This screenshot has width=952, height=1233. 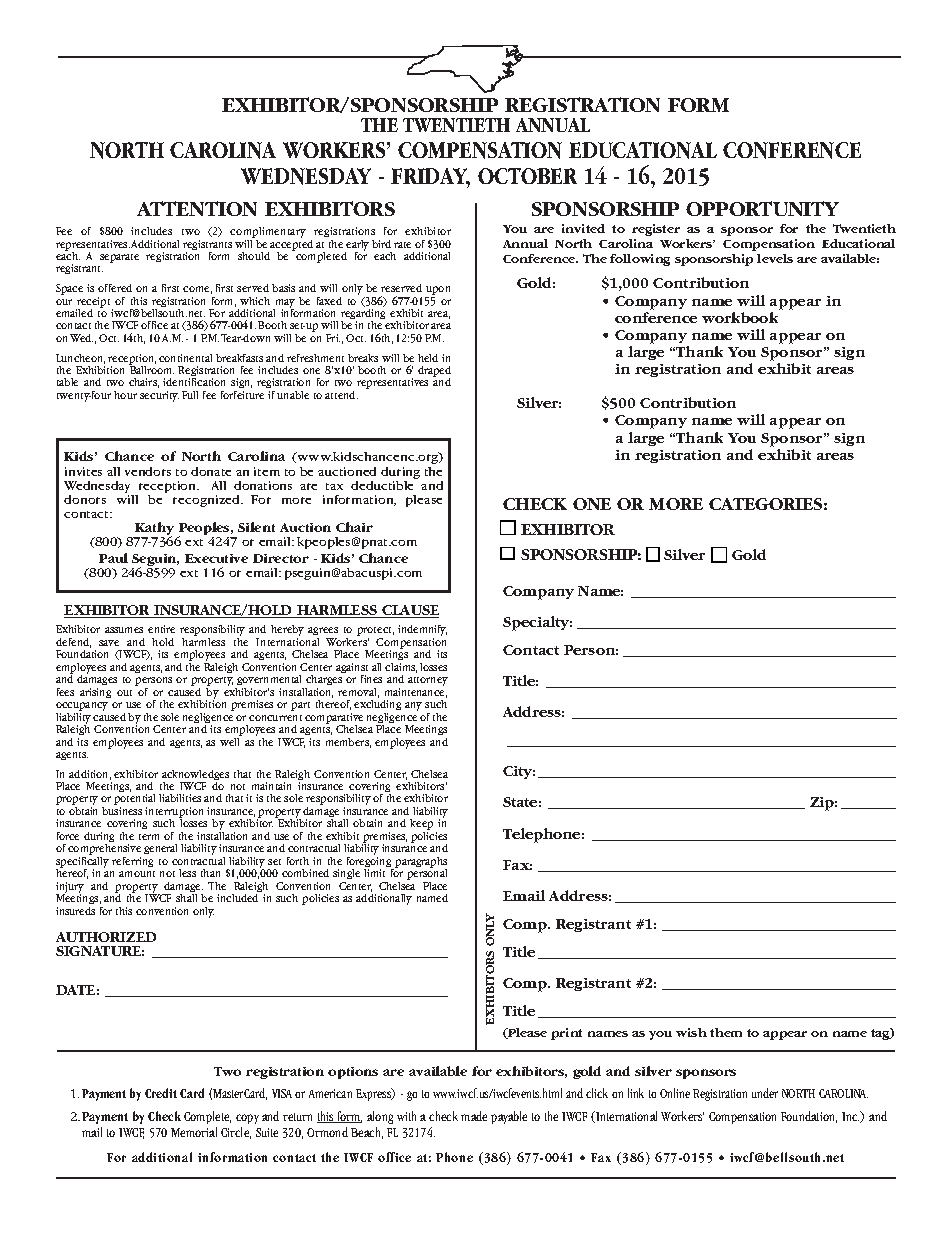 I want to click on ATTENTION, so click(x=197, y=208).
